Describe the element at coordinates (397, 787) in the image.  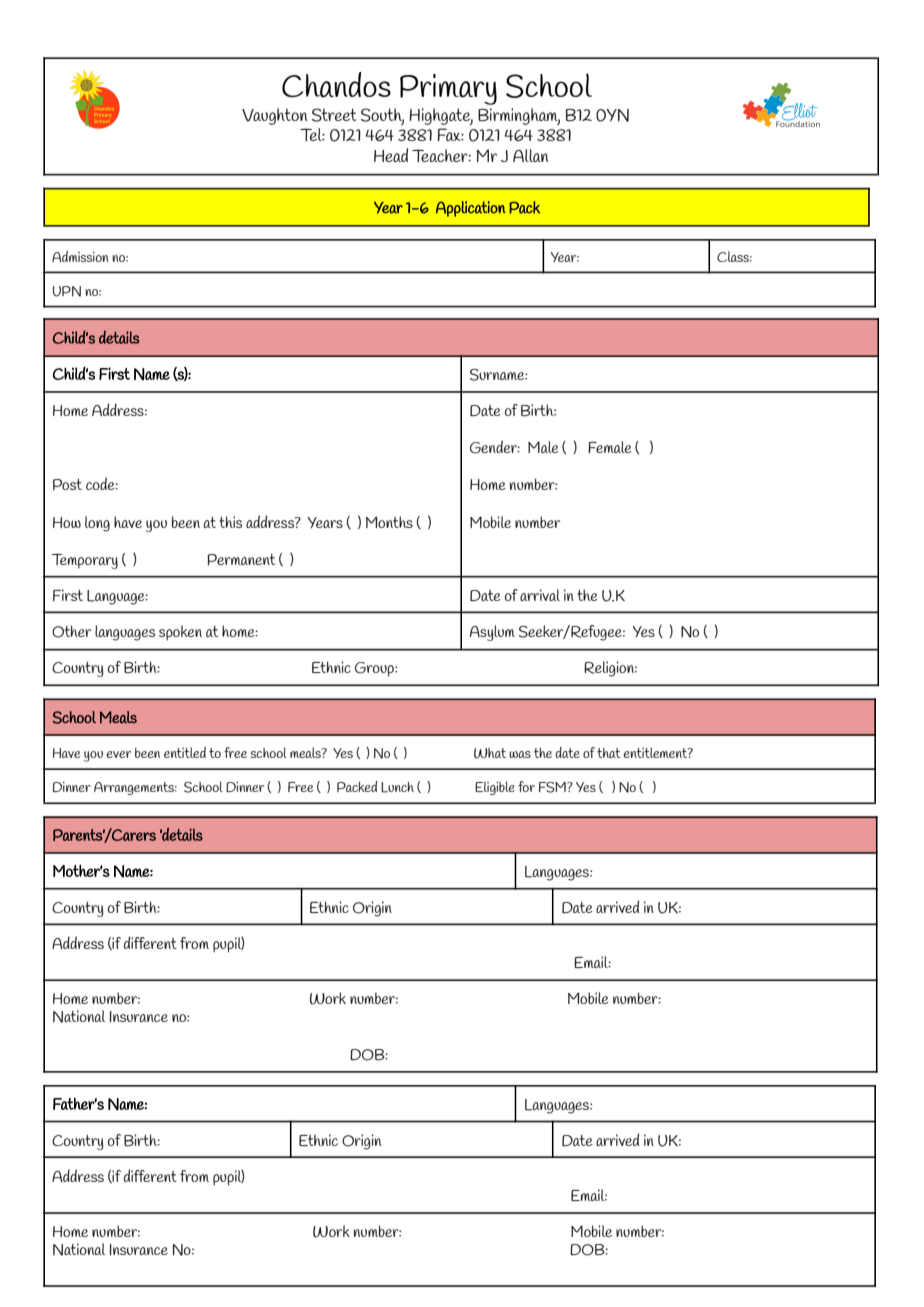
I see `Lunch` at that location.
